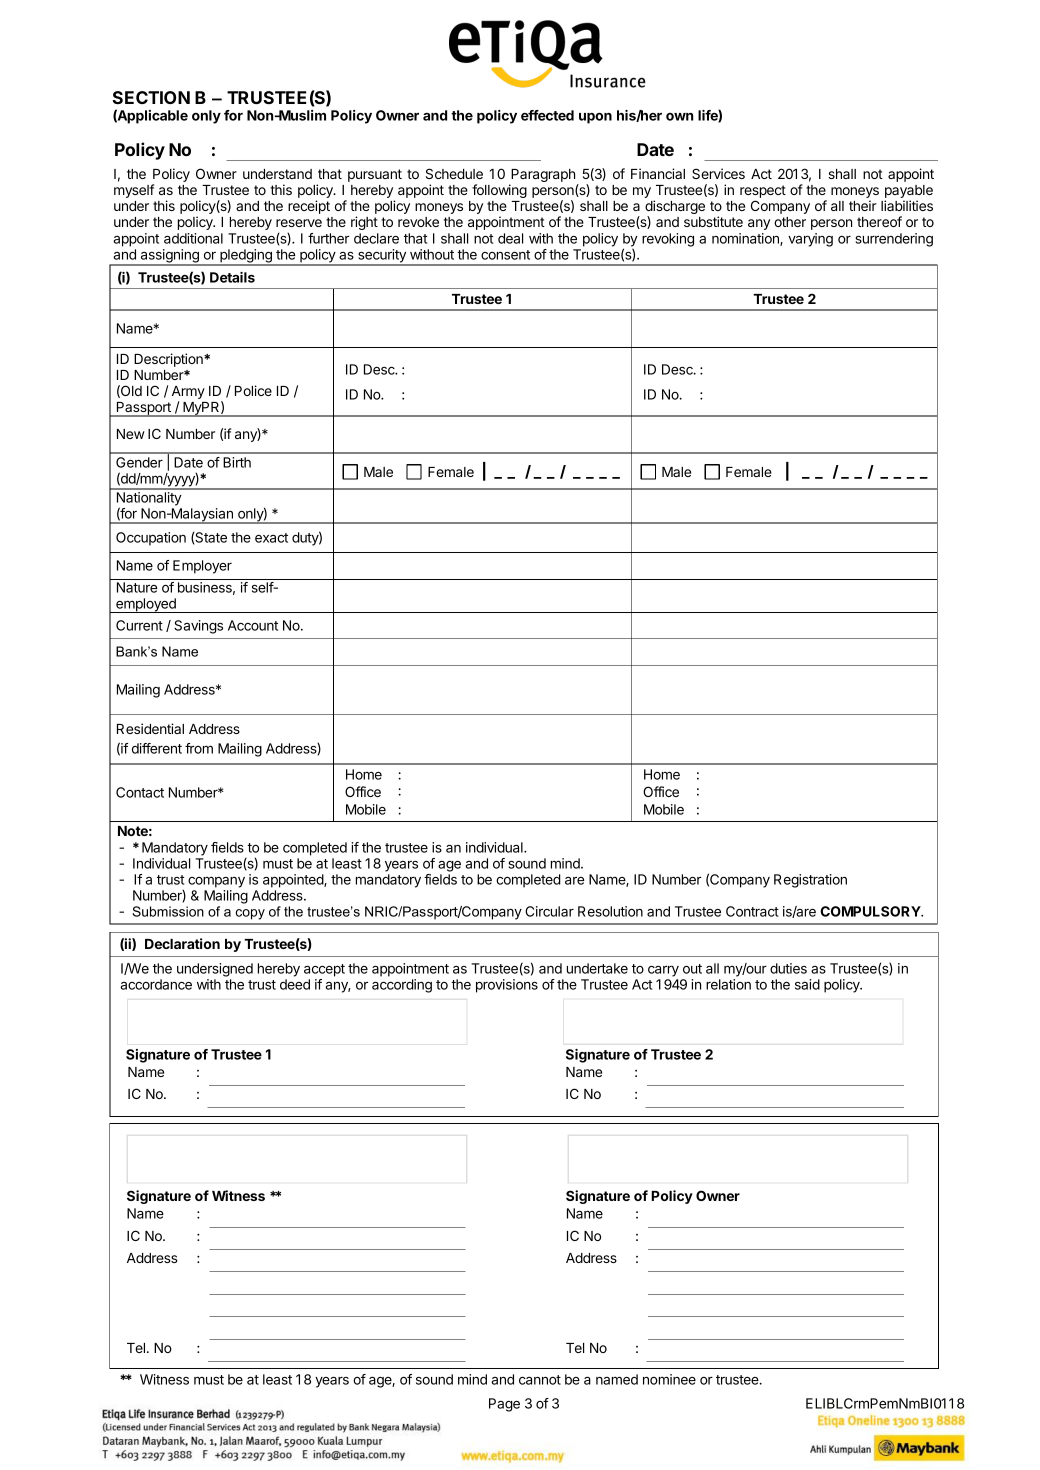  I want to click on Page, so click(504, 1405).
